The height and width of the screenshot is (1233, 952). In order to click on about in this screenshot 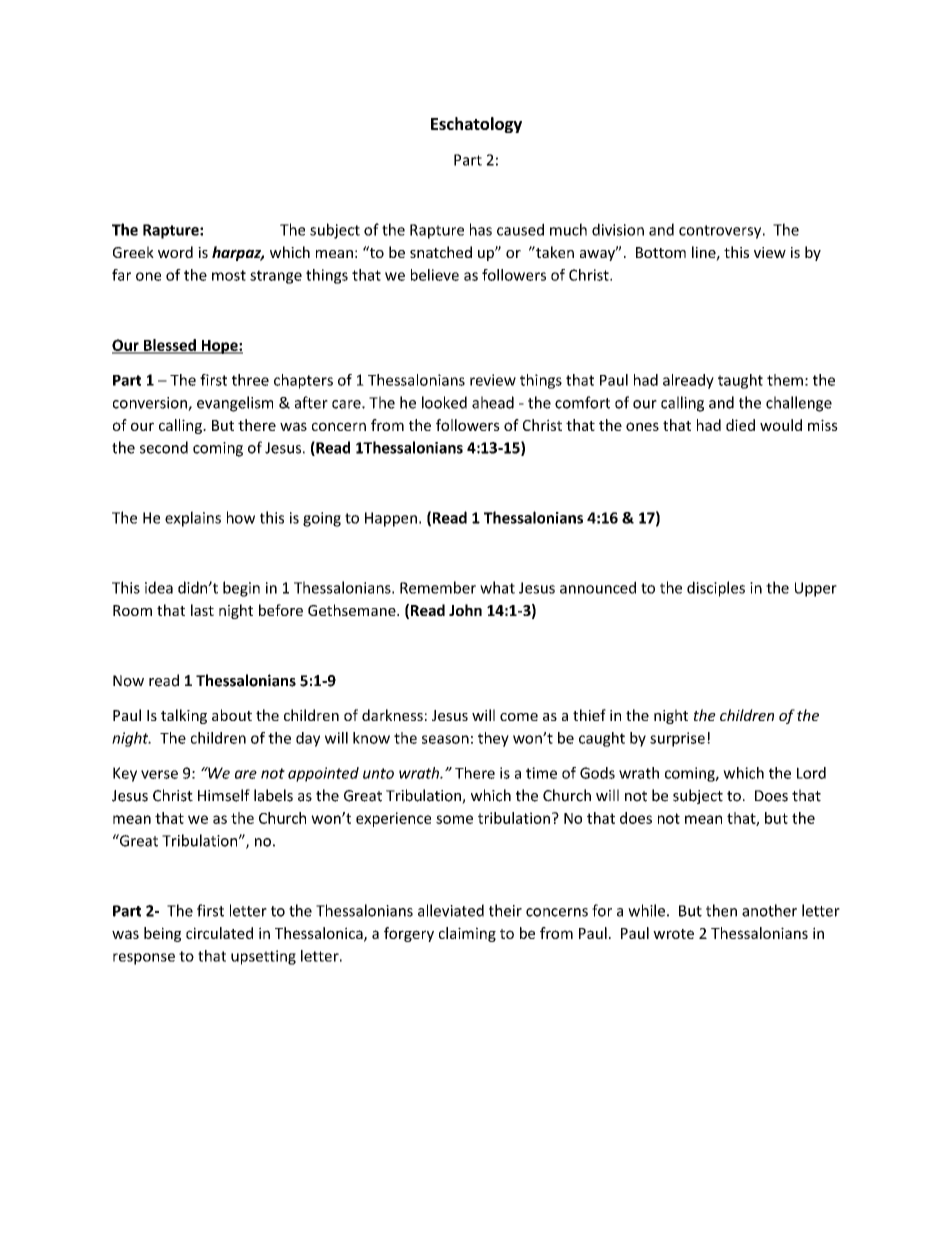, I will do `click(232, 715)`.
